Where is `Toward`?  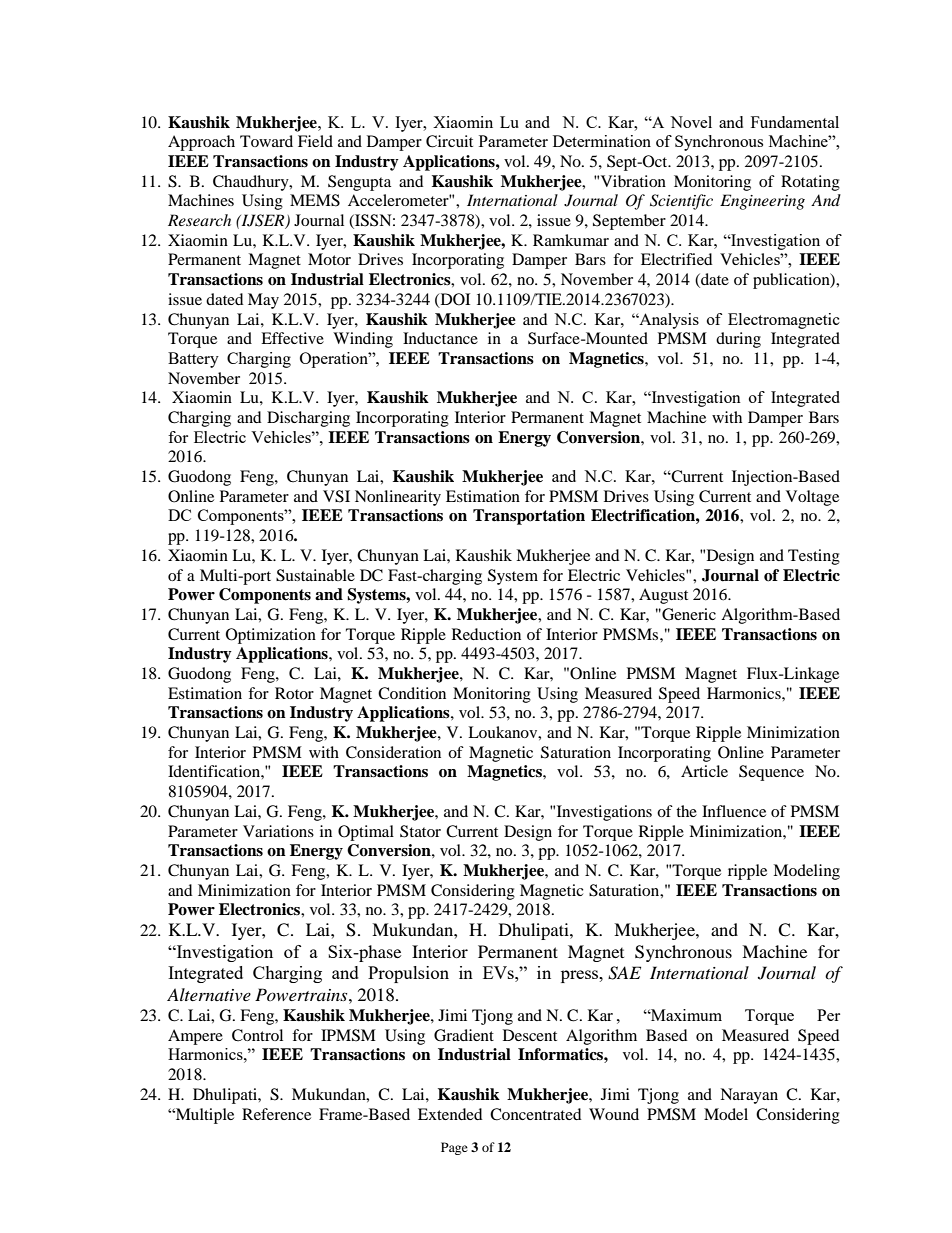
Toward is located at coordinates (266, 141).
